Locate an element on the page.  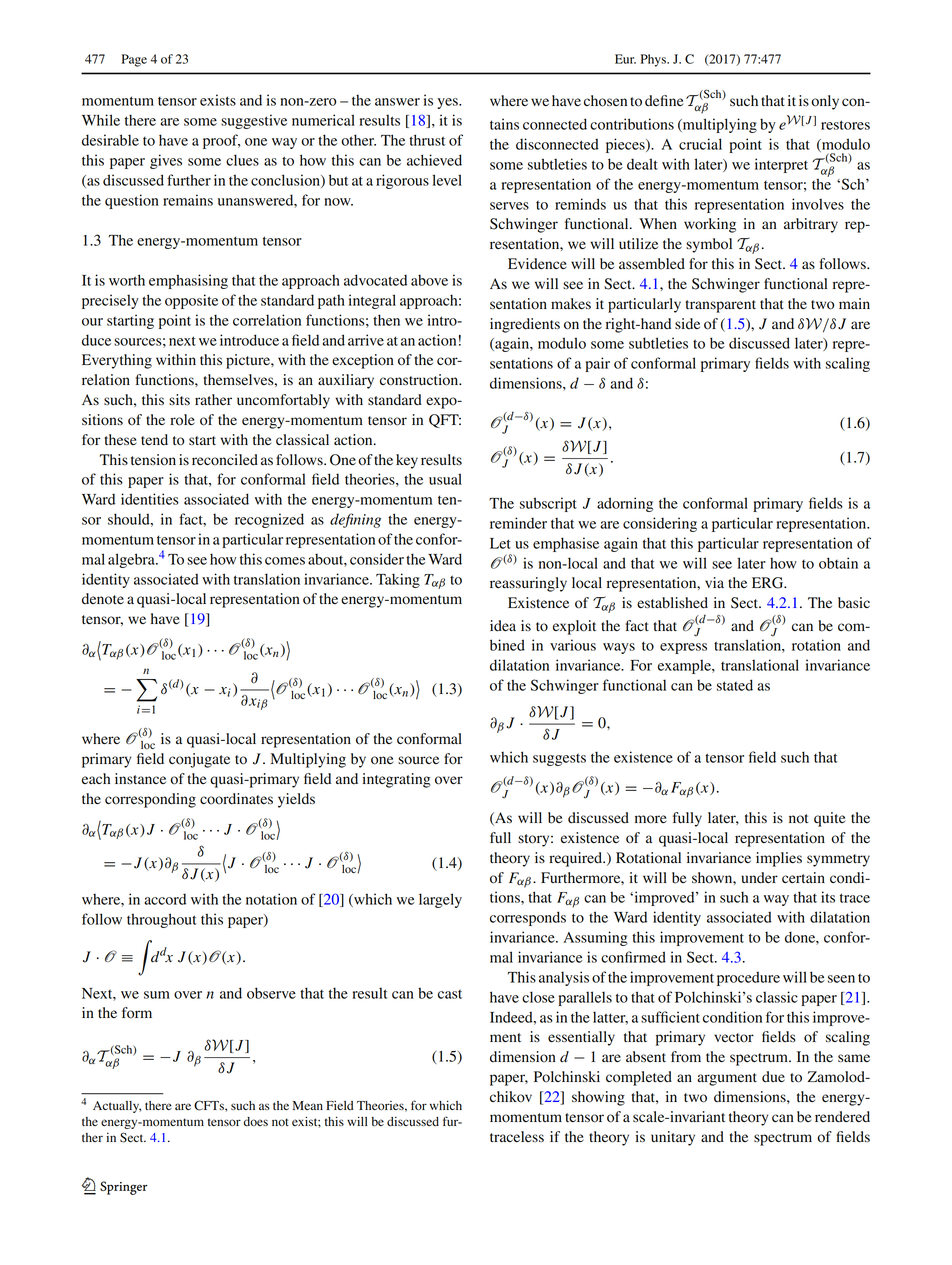
via is located at coordinates (714, 582).
